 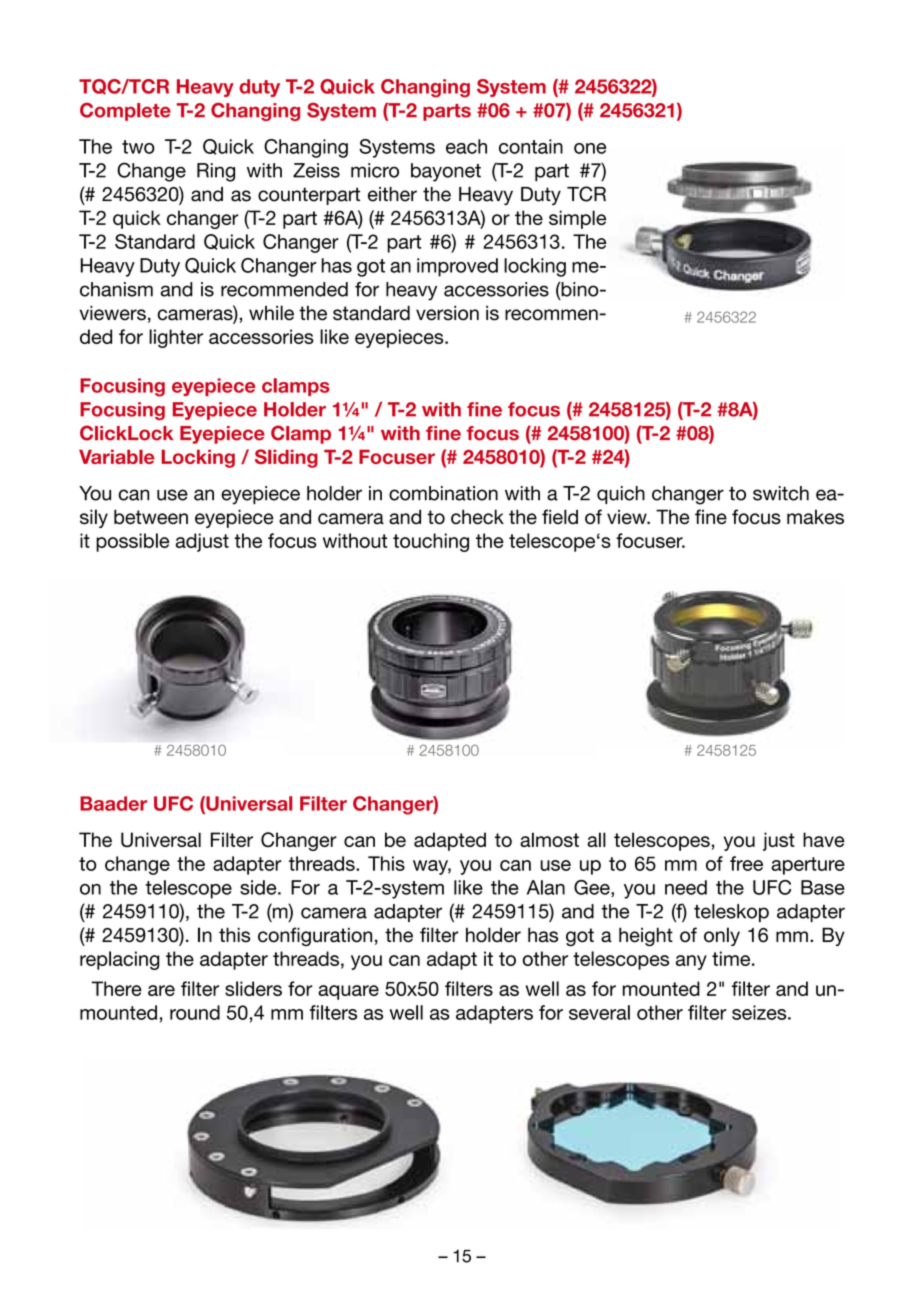 What do you see at coordinates (253, 988) in the image?
I see `sliders` at bounding box center [253, 988].
